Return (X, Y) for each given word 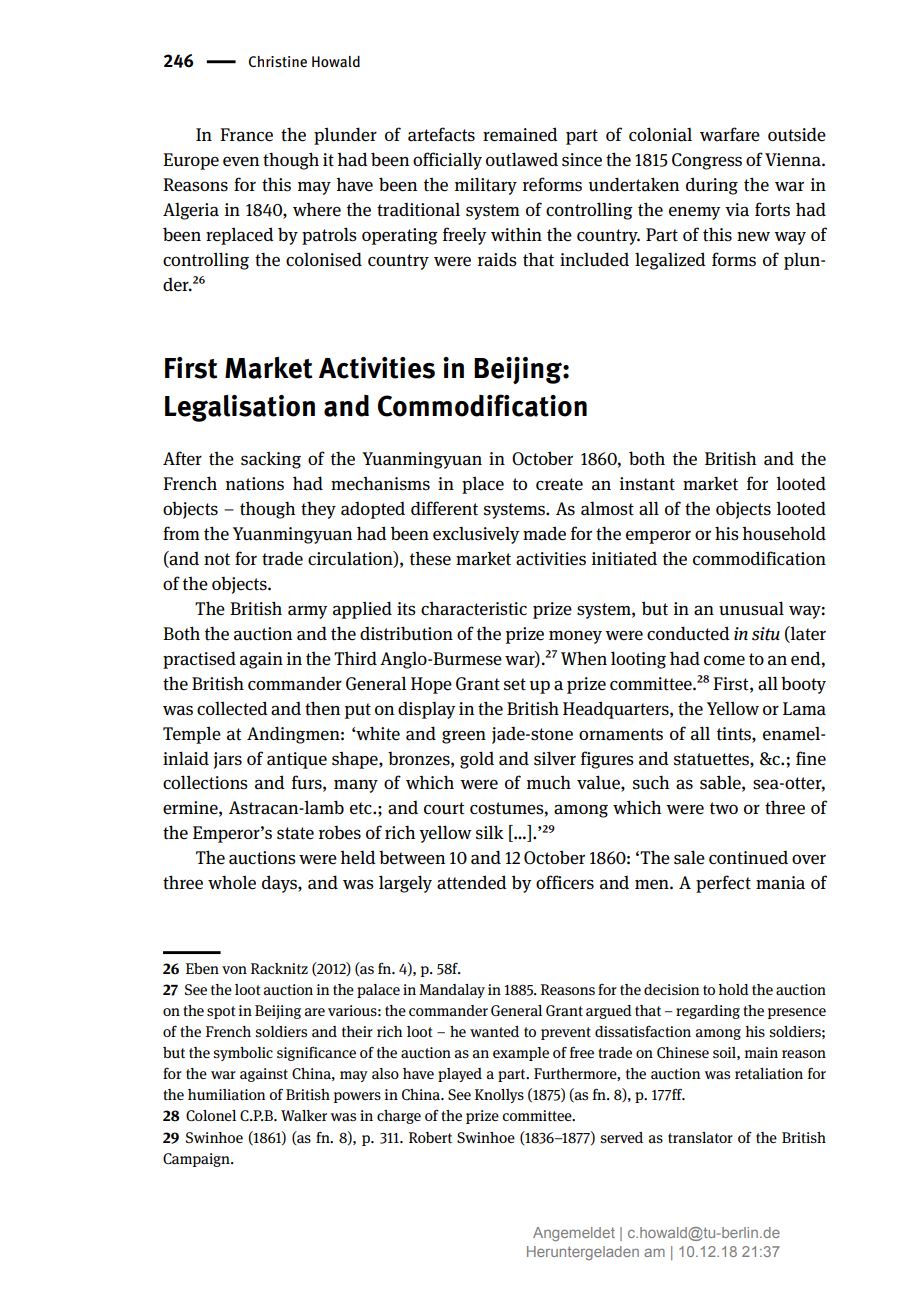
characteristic (474, 609)
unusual (751, 608)
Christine (278, 61)
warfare (730, 134)
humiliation (226, 1095)
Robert (430, 1137)
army (308, 612)
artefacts (441, 134)
